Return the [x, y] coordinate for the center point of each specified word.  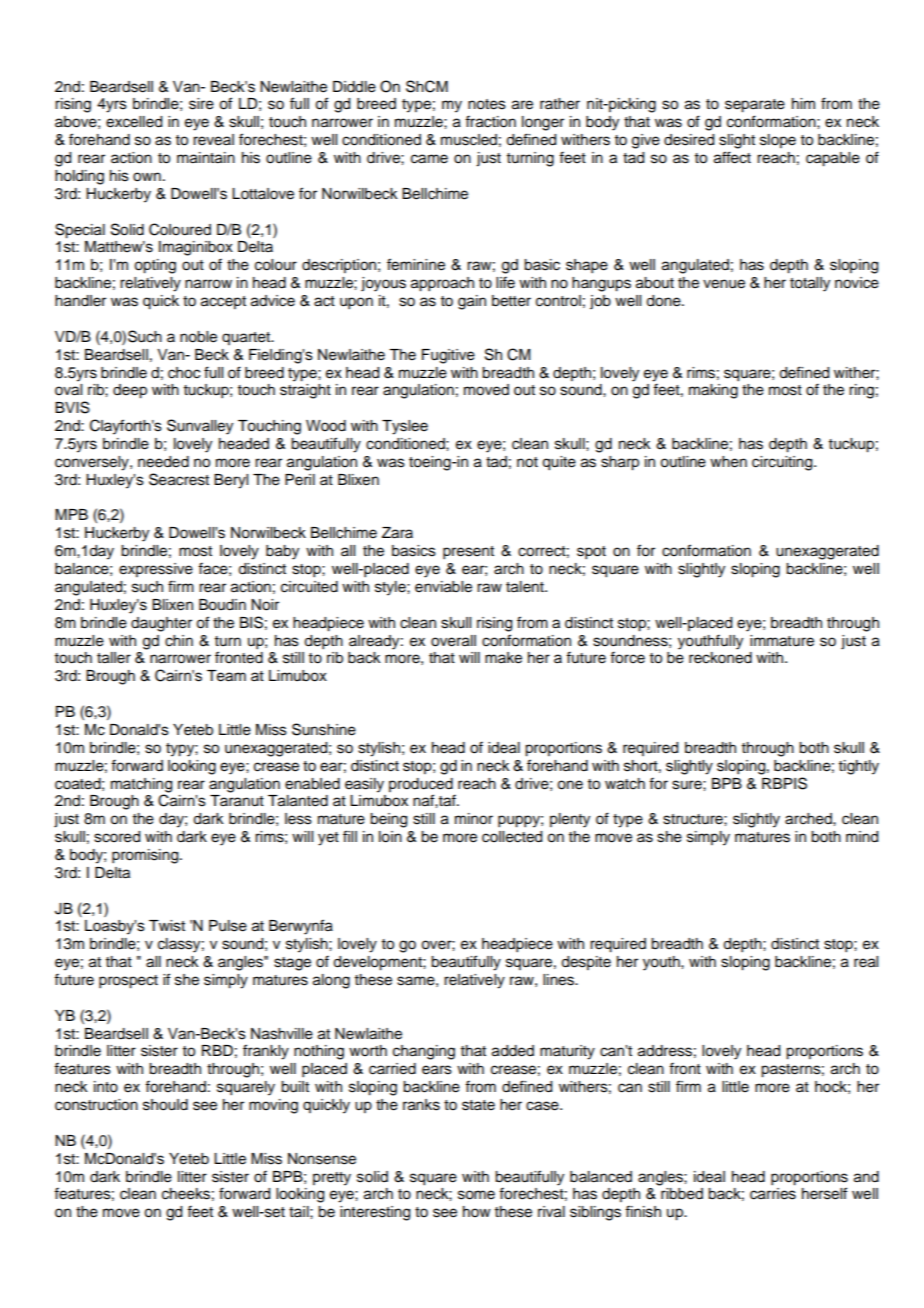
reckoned [720, 658]
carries [773, 1194]
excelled [134, 122]
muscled [469, 140]
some [476, 1195]
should [165, 1105]
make [503, 658]
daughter [161, 624]
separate [755, 106]
